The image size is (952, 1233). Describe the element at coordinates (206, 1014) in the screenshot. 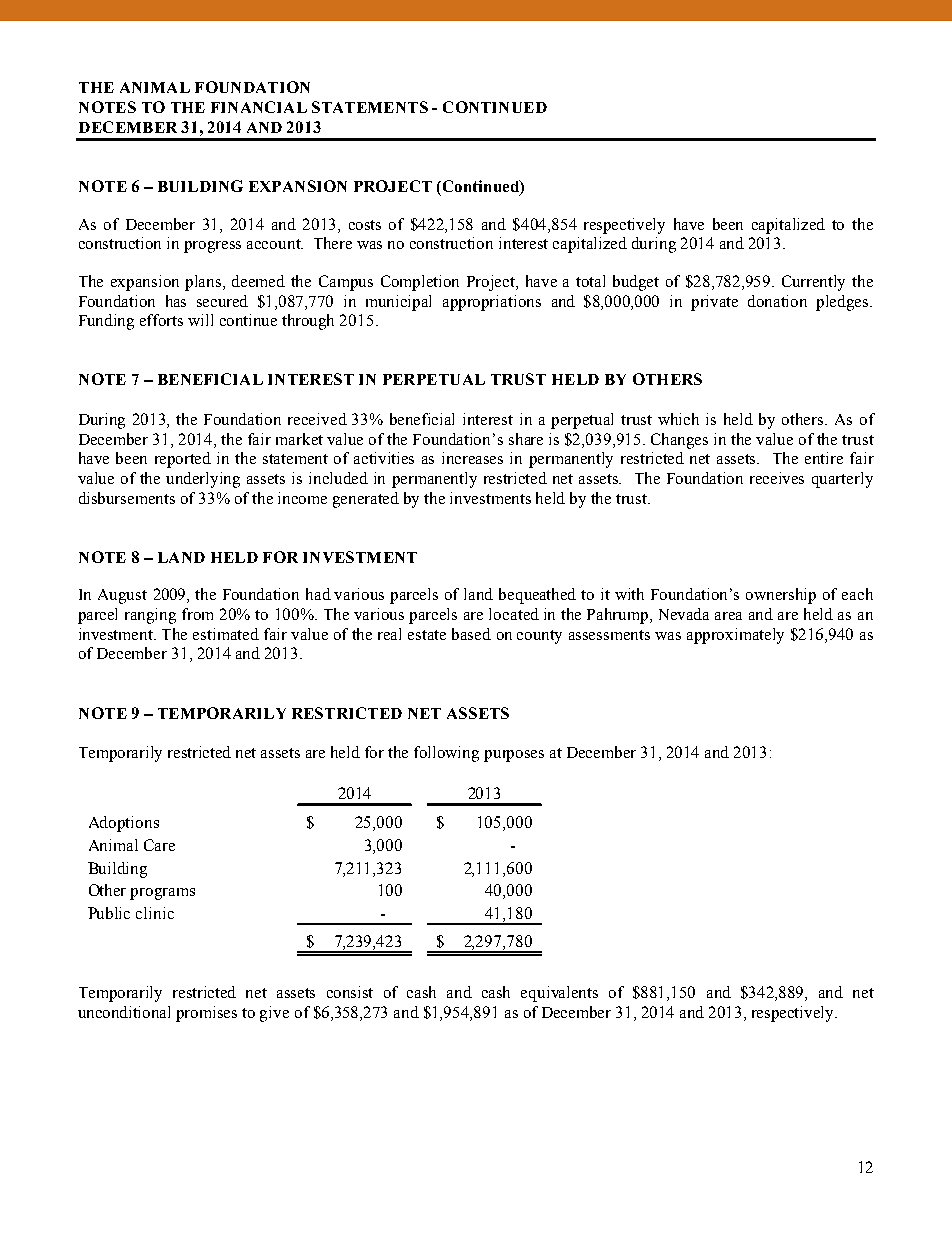

I see `promises` at that location.
